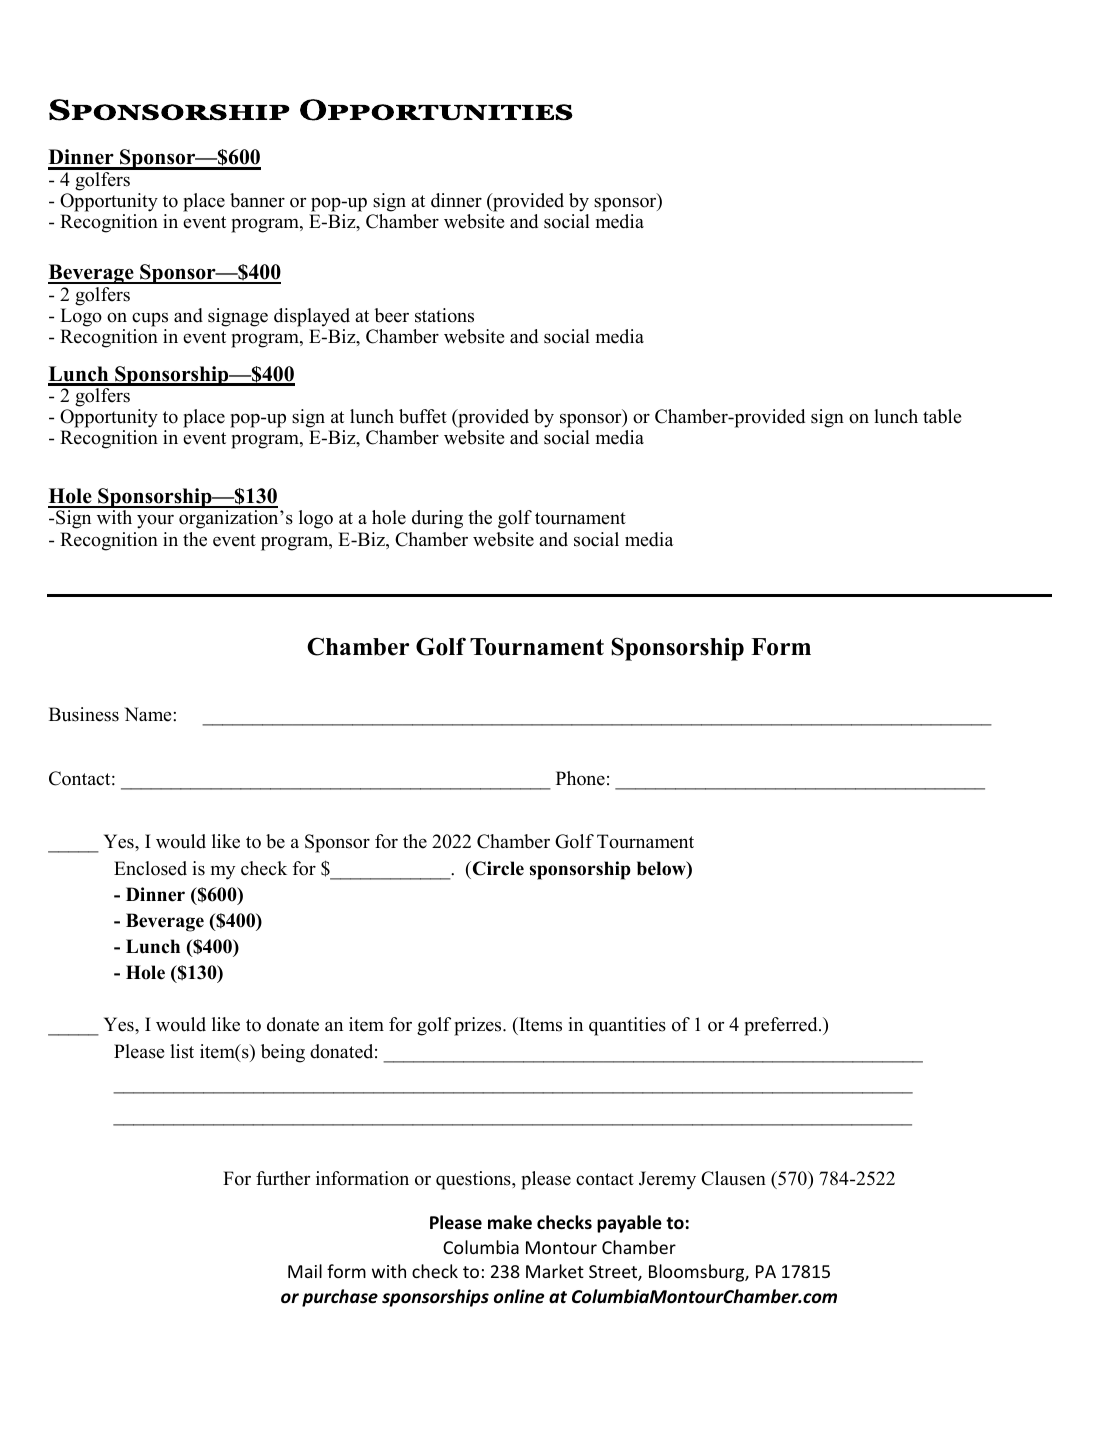 This document has height=1438, width=1111. I want to click on below, so click(662, 869).
